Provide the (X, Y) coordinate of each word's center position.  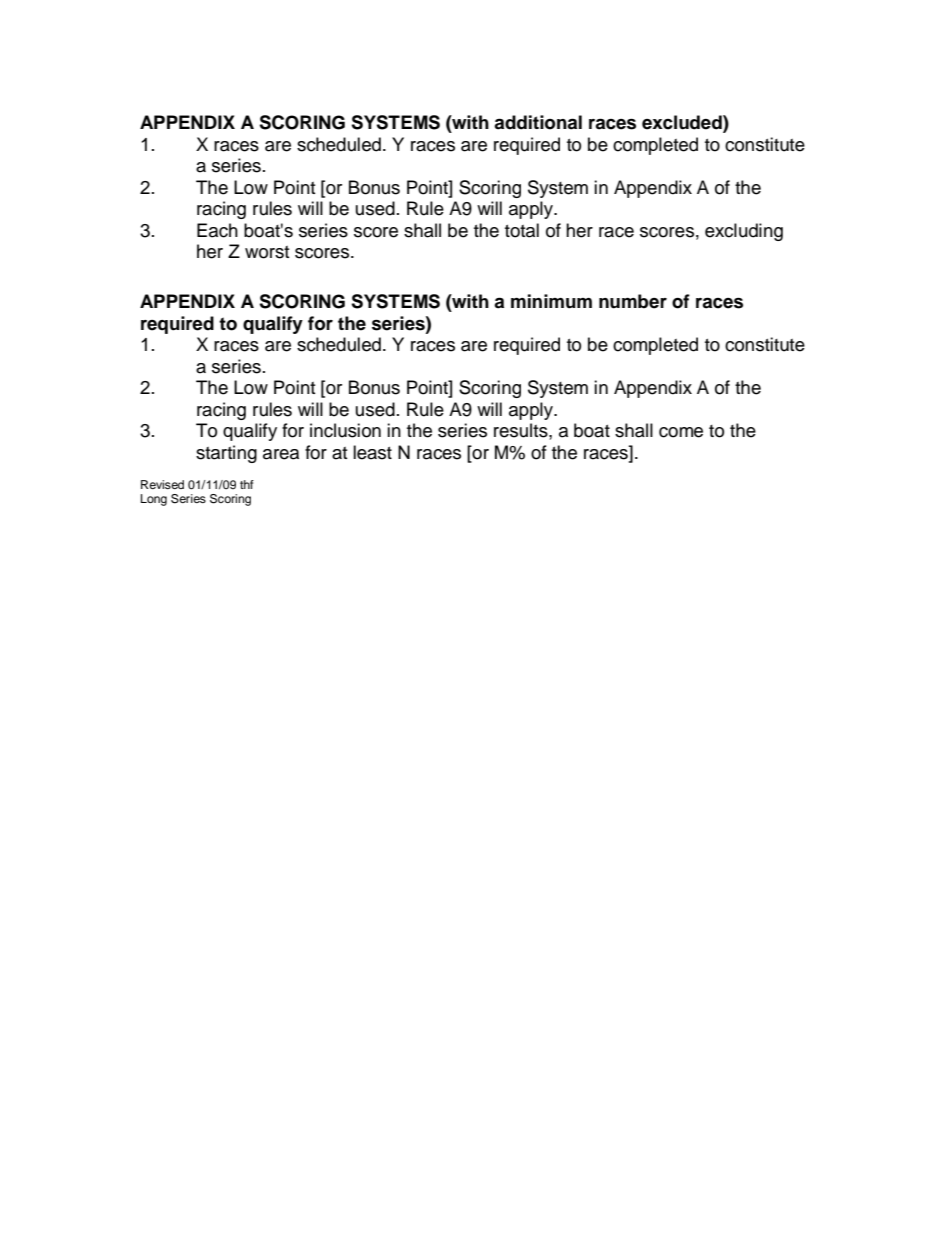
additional (538, 122)
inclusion (345, 430)
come (681, 432)
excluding (744, 232)
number (633, 301)
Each (217, 230)
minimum (551, 301)
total (522, 230)
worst (267, 252)
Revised (162, 484)
